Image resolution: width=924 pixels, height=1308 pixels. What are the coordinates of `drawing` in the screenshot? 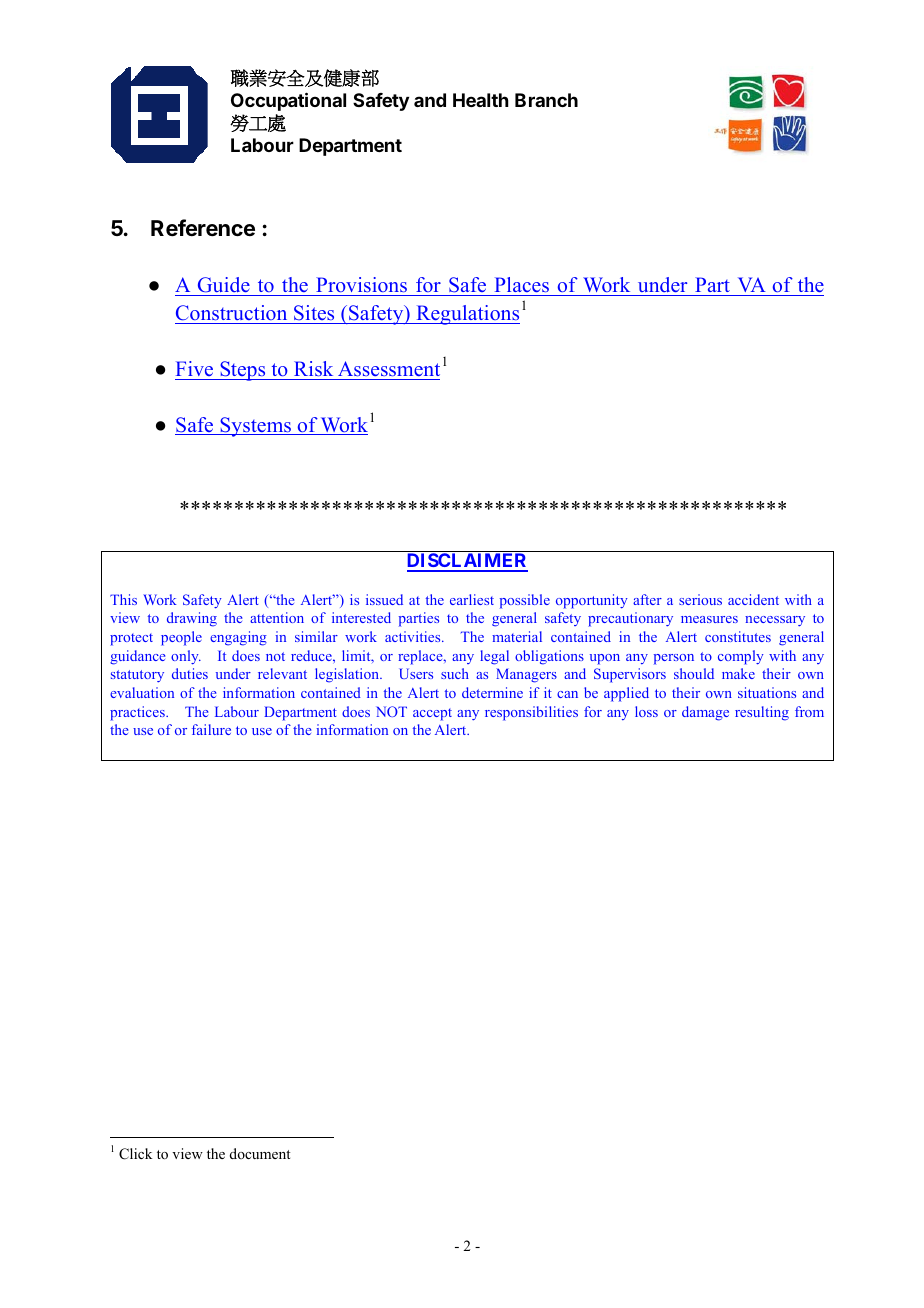 It's located at (192, 619).
